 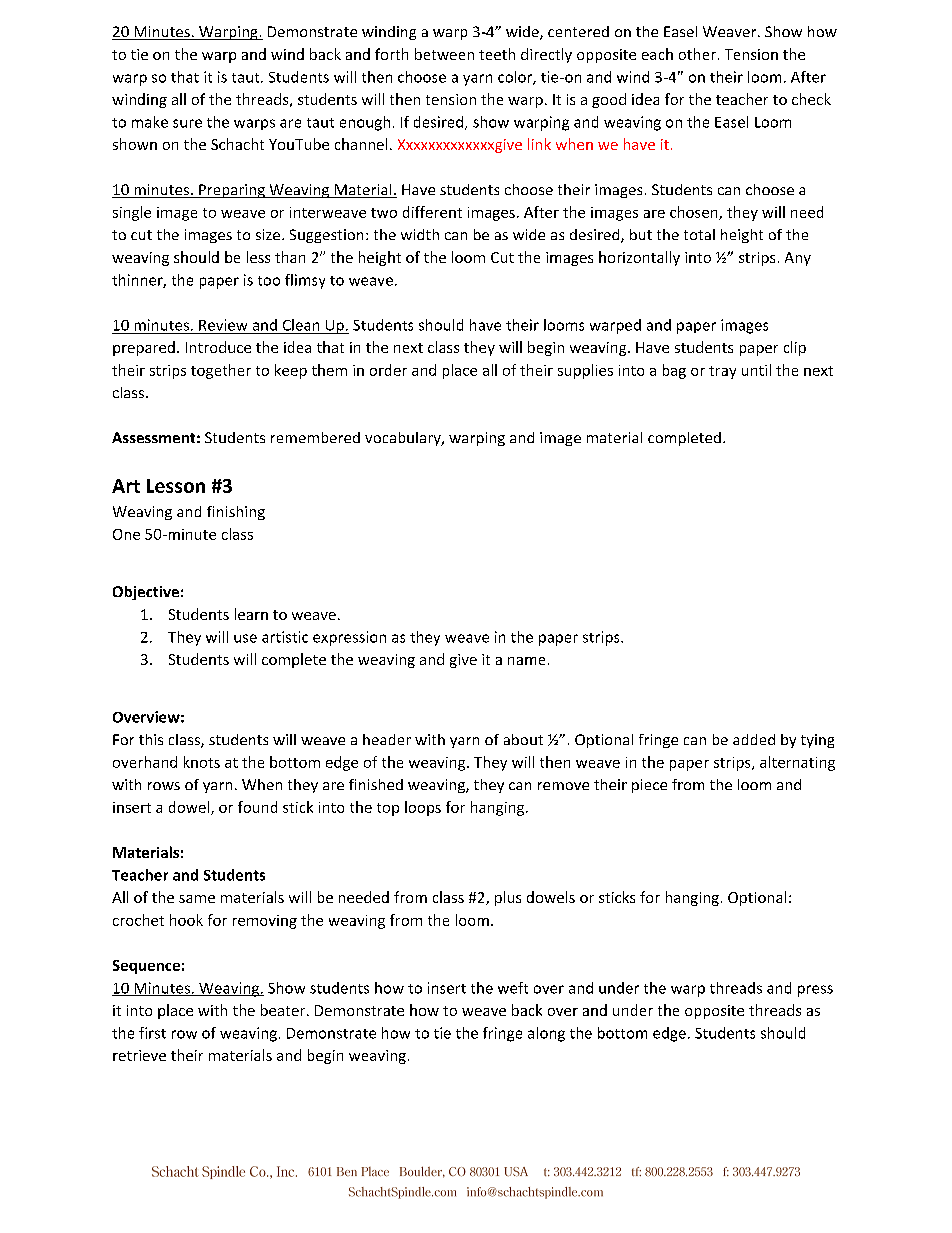 What do you see at coordinates (497, 54) in the document?
I see `teeth` at bounding box center [497, 54].
